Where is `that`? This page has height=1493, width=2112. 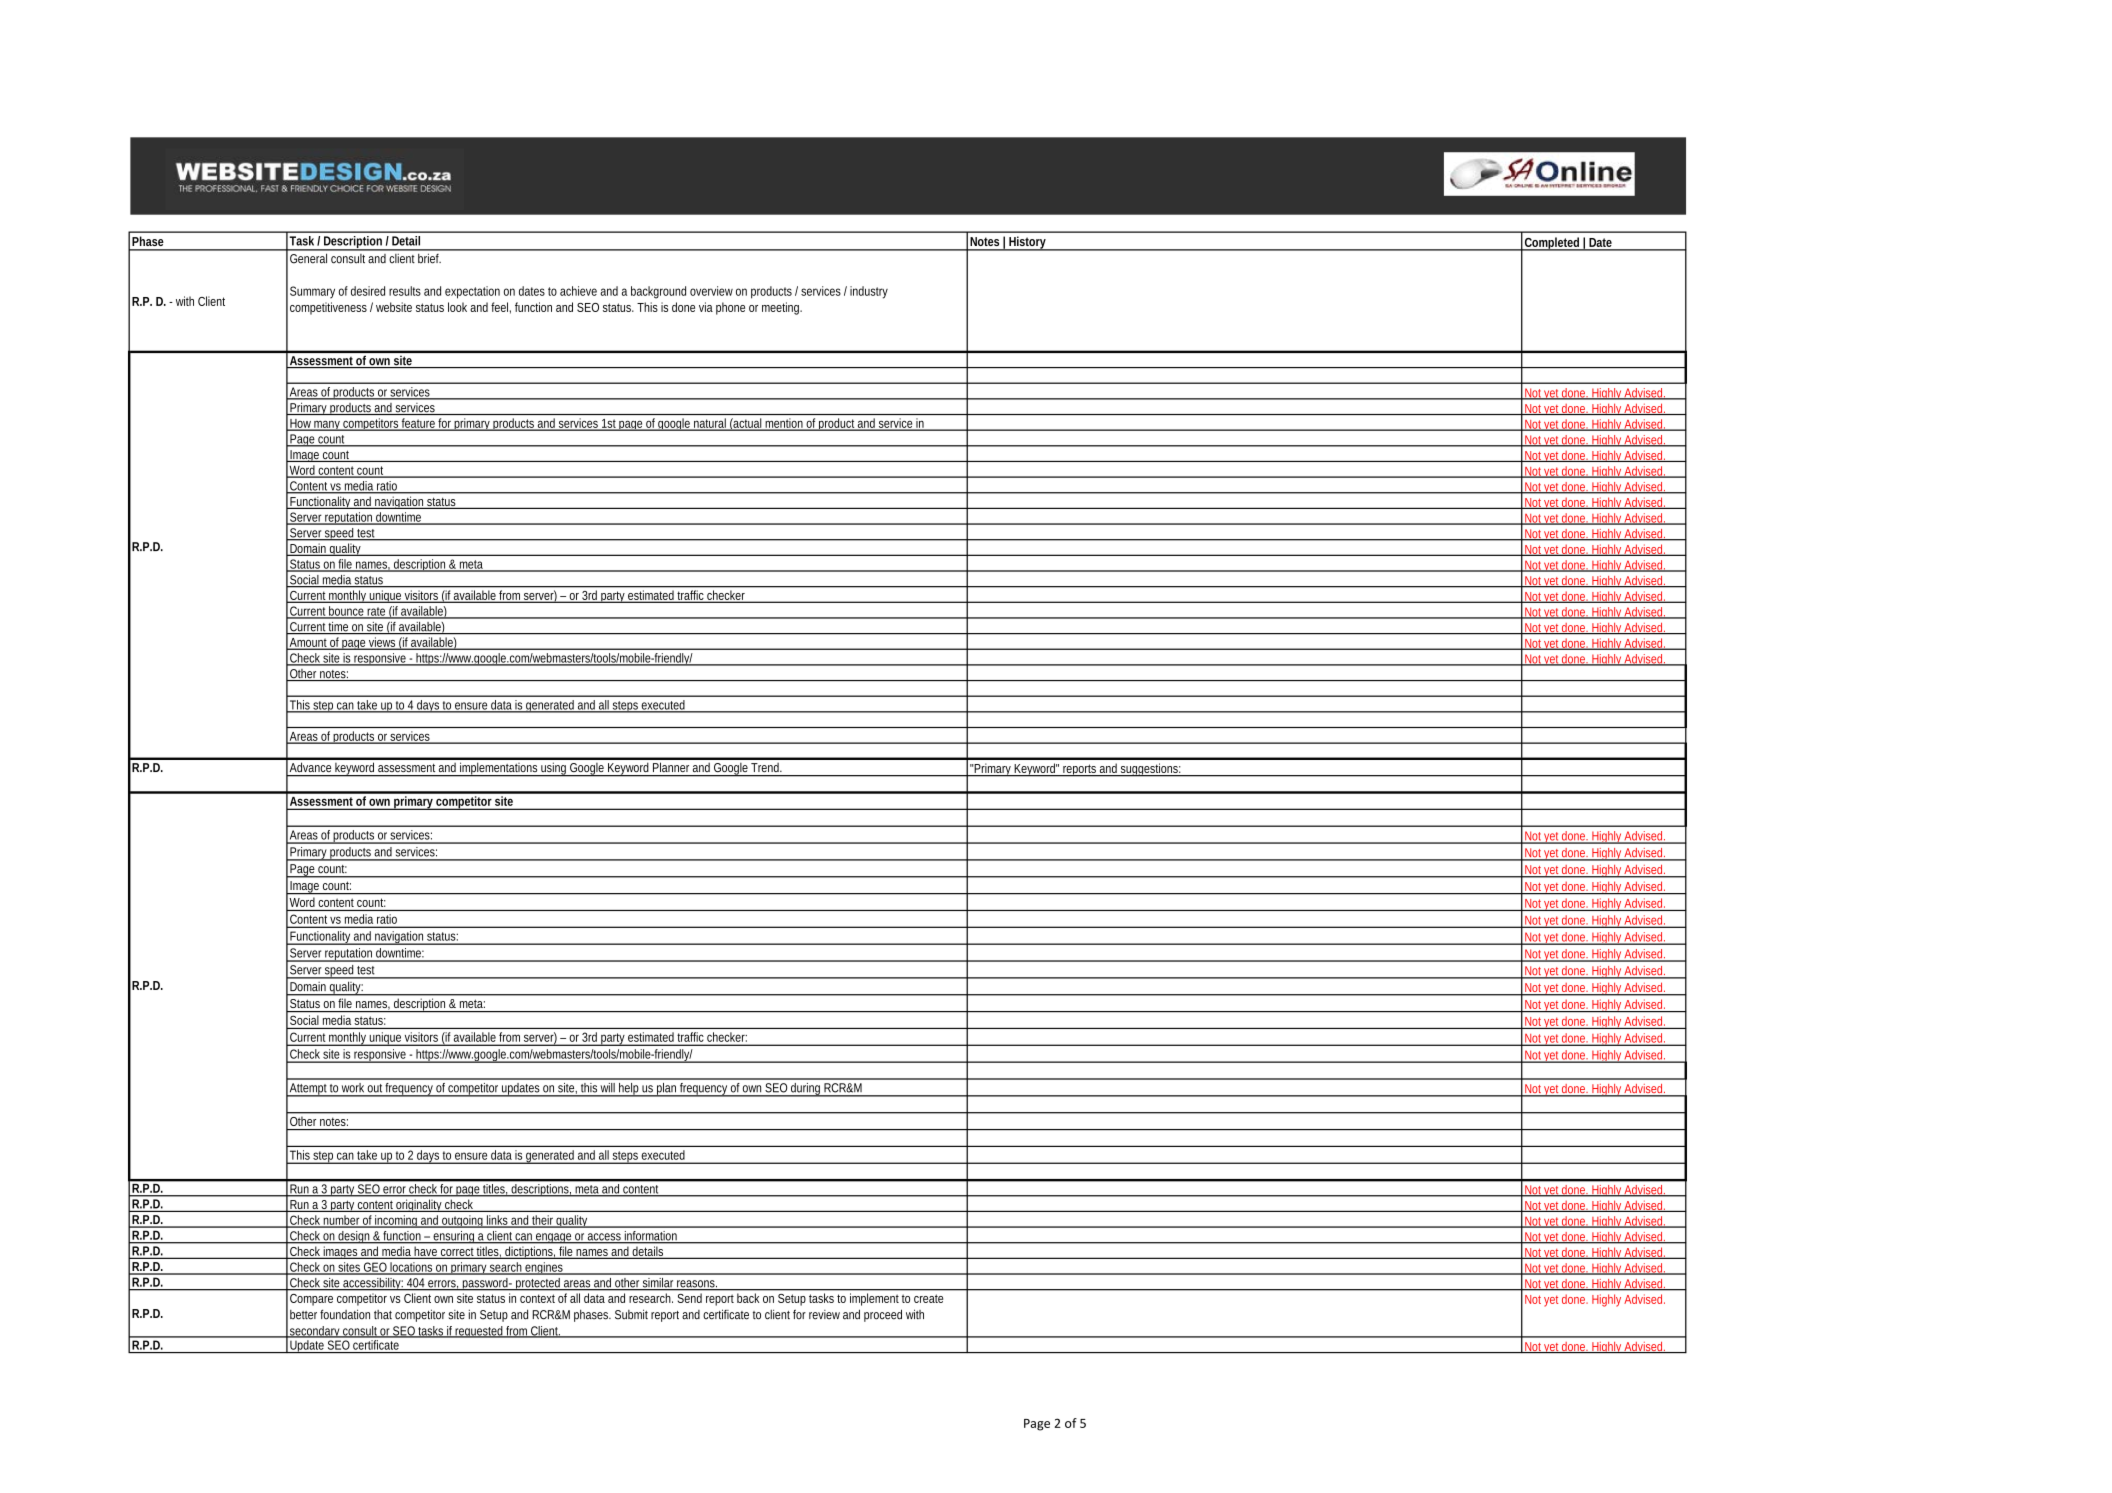 that is located at coordinates (383, 1315).
